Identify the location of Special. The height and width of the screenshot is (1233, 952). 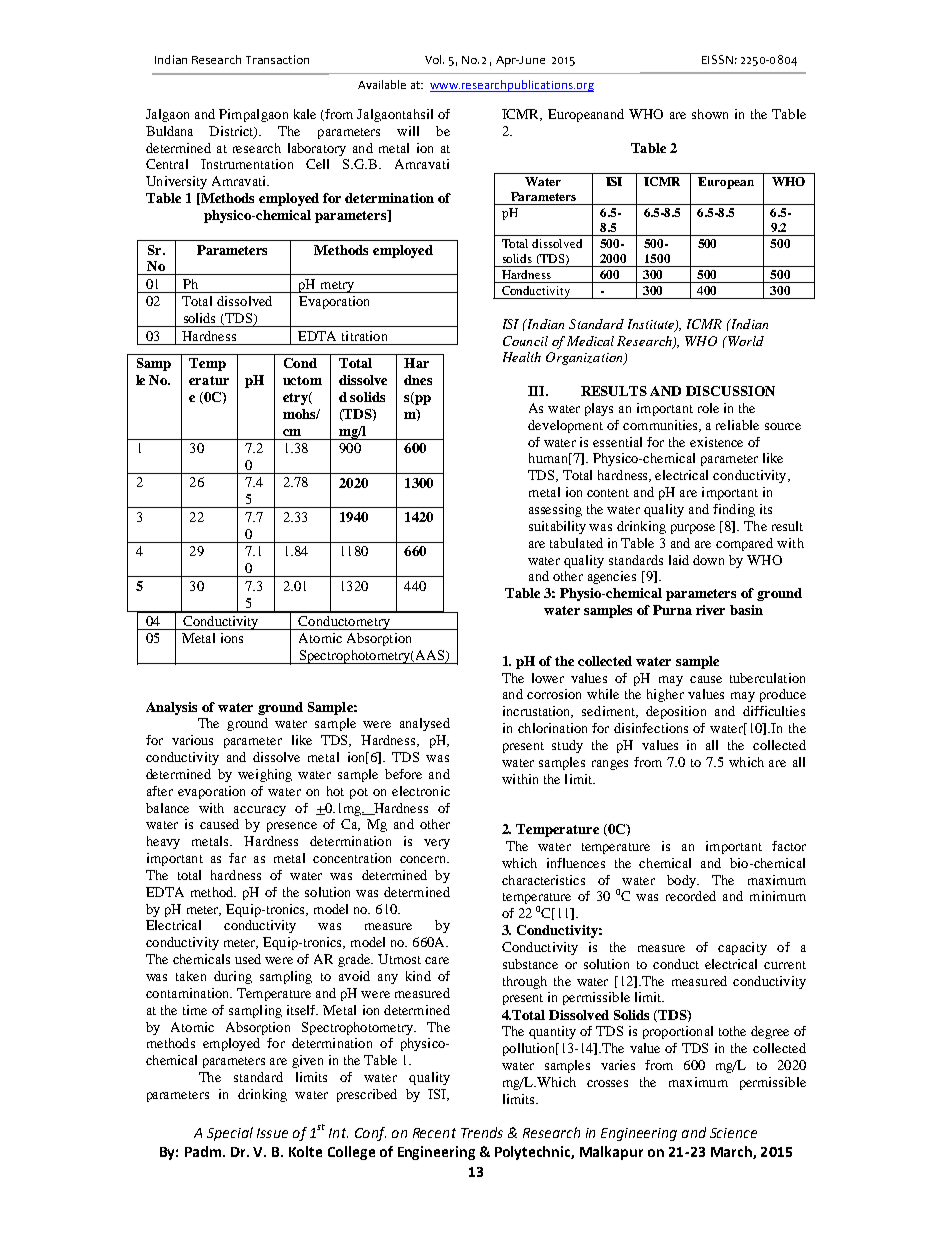
(230, 1134).
